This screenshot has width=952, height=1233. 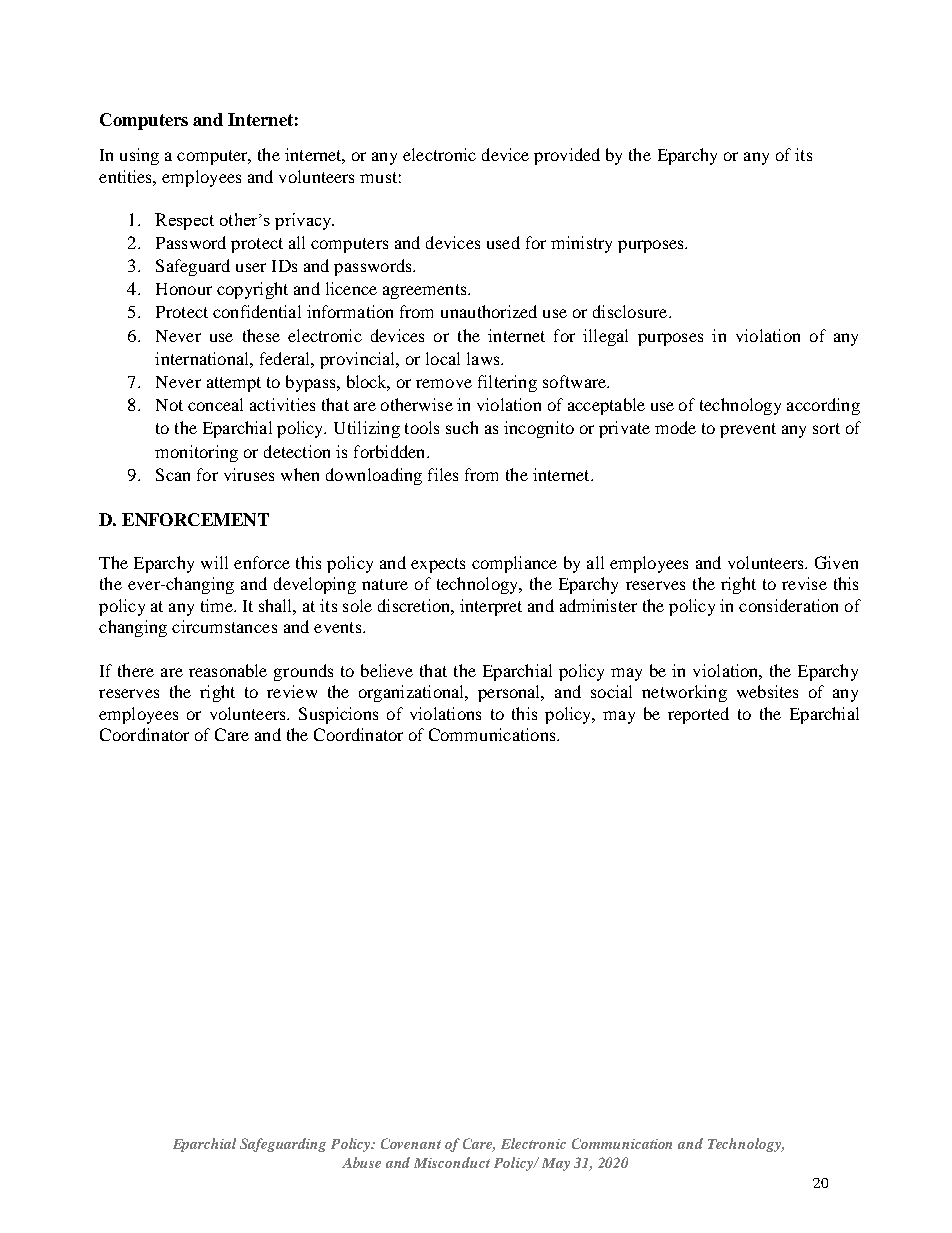 I want to click on used, so click(x=503, y=242).
